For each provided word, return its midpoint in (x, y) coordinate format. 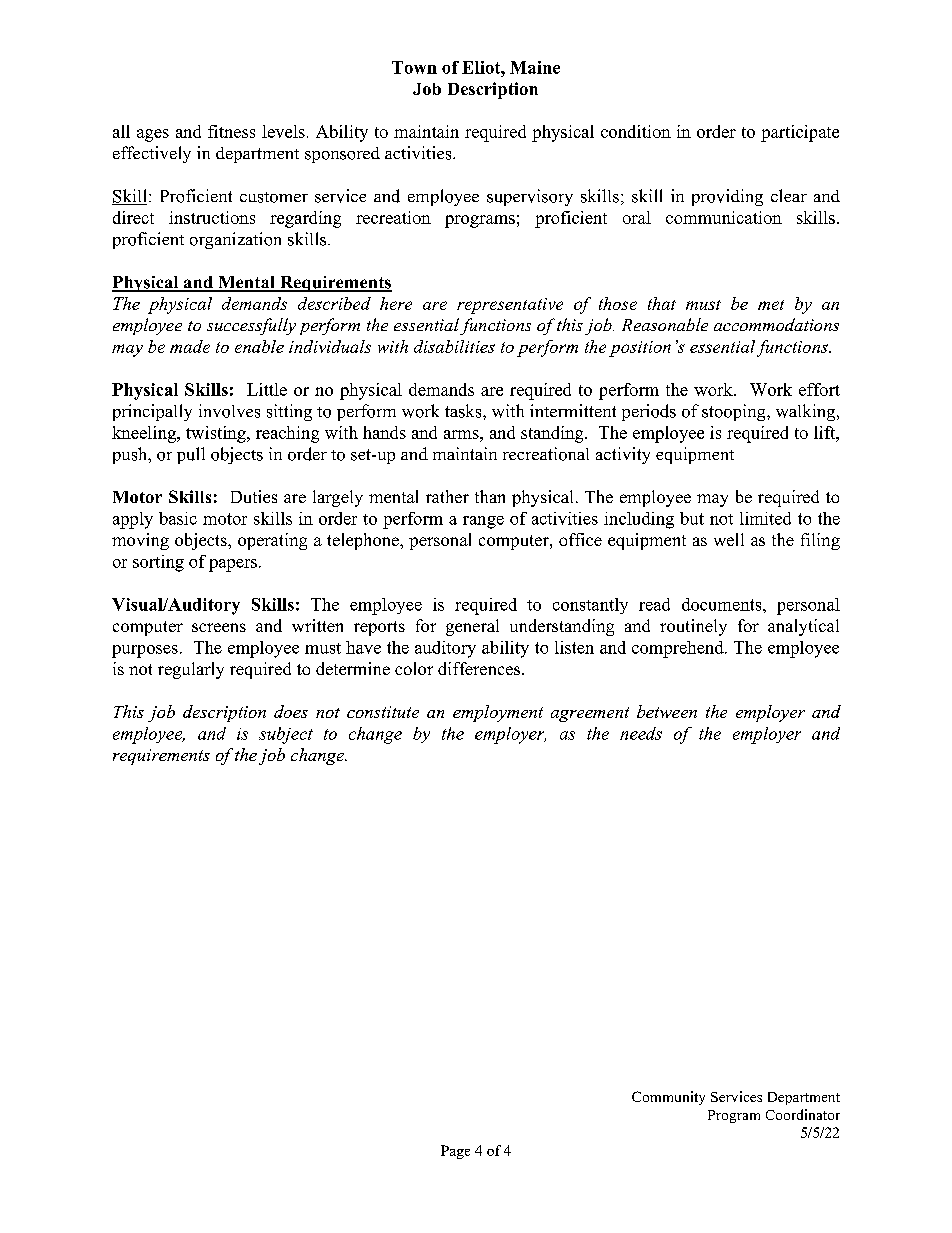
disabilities (454, 346)
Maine (535, 67)
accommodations (776, 324)
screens (219, 627)
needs (641, 733)
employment (498, 713)
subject (286, 735)
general (472, 627)
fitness (231, 131)
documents (723, 604)
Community (668, 1098)
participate (800, 133)
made (190, 346)
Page (455, 1152)
